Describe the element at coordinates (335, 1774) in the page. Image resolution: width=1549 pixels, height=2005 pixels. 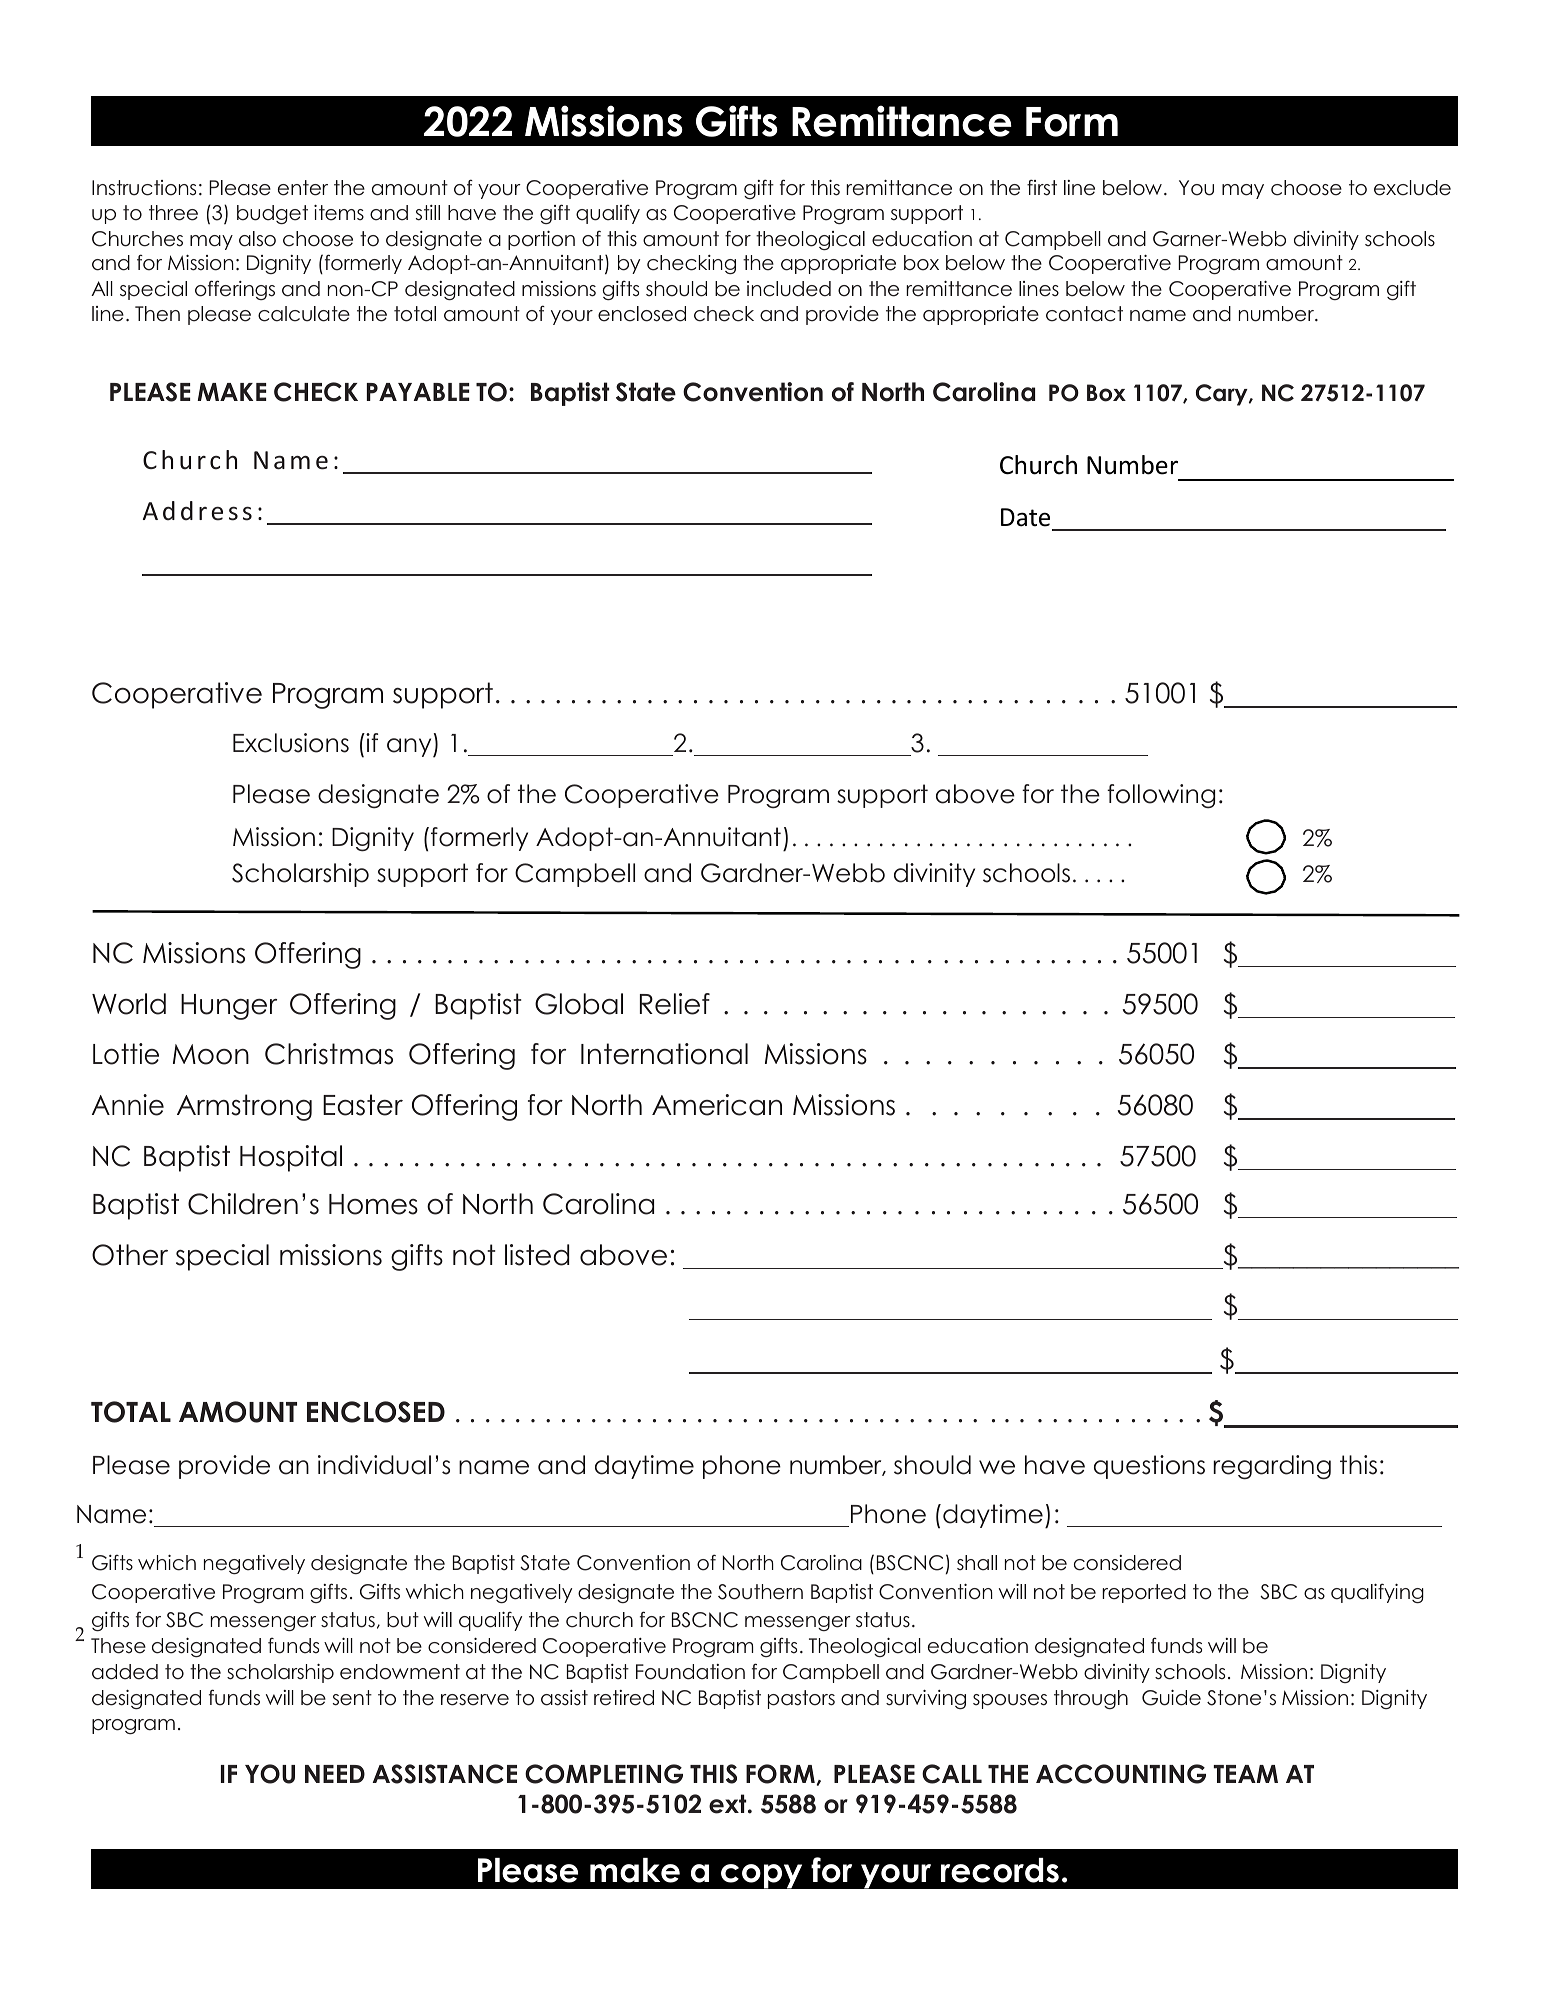
I see `NEED` at that location.
